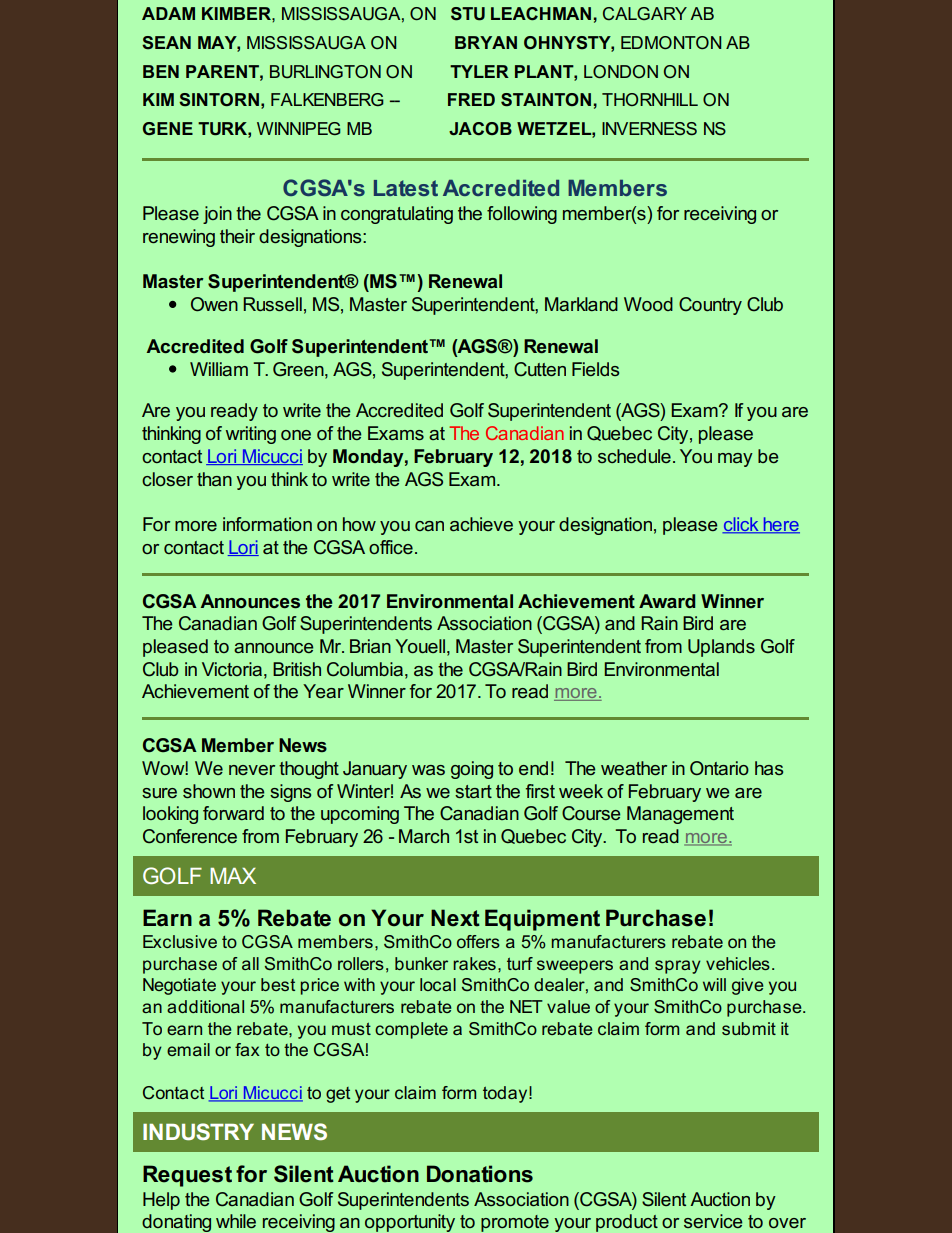 The height and width of the screenshot is (1233, 952). I want to click on writing, so click(251, 435).
